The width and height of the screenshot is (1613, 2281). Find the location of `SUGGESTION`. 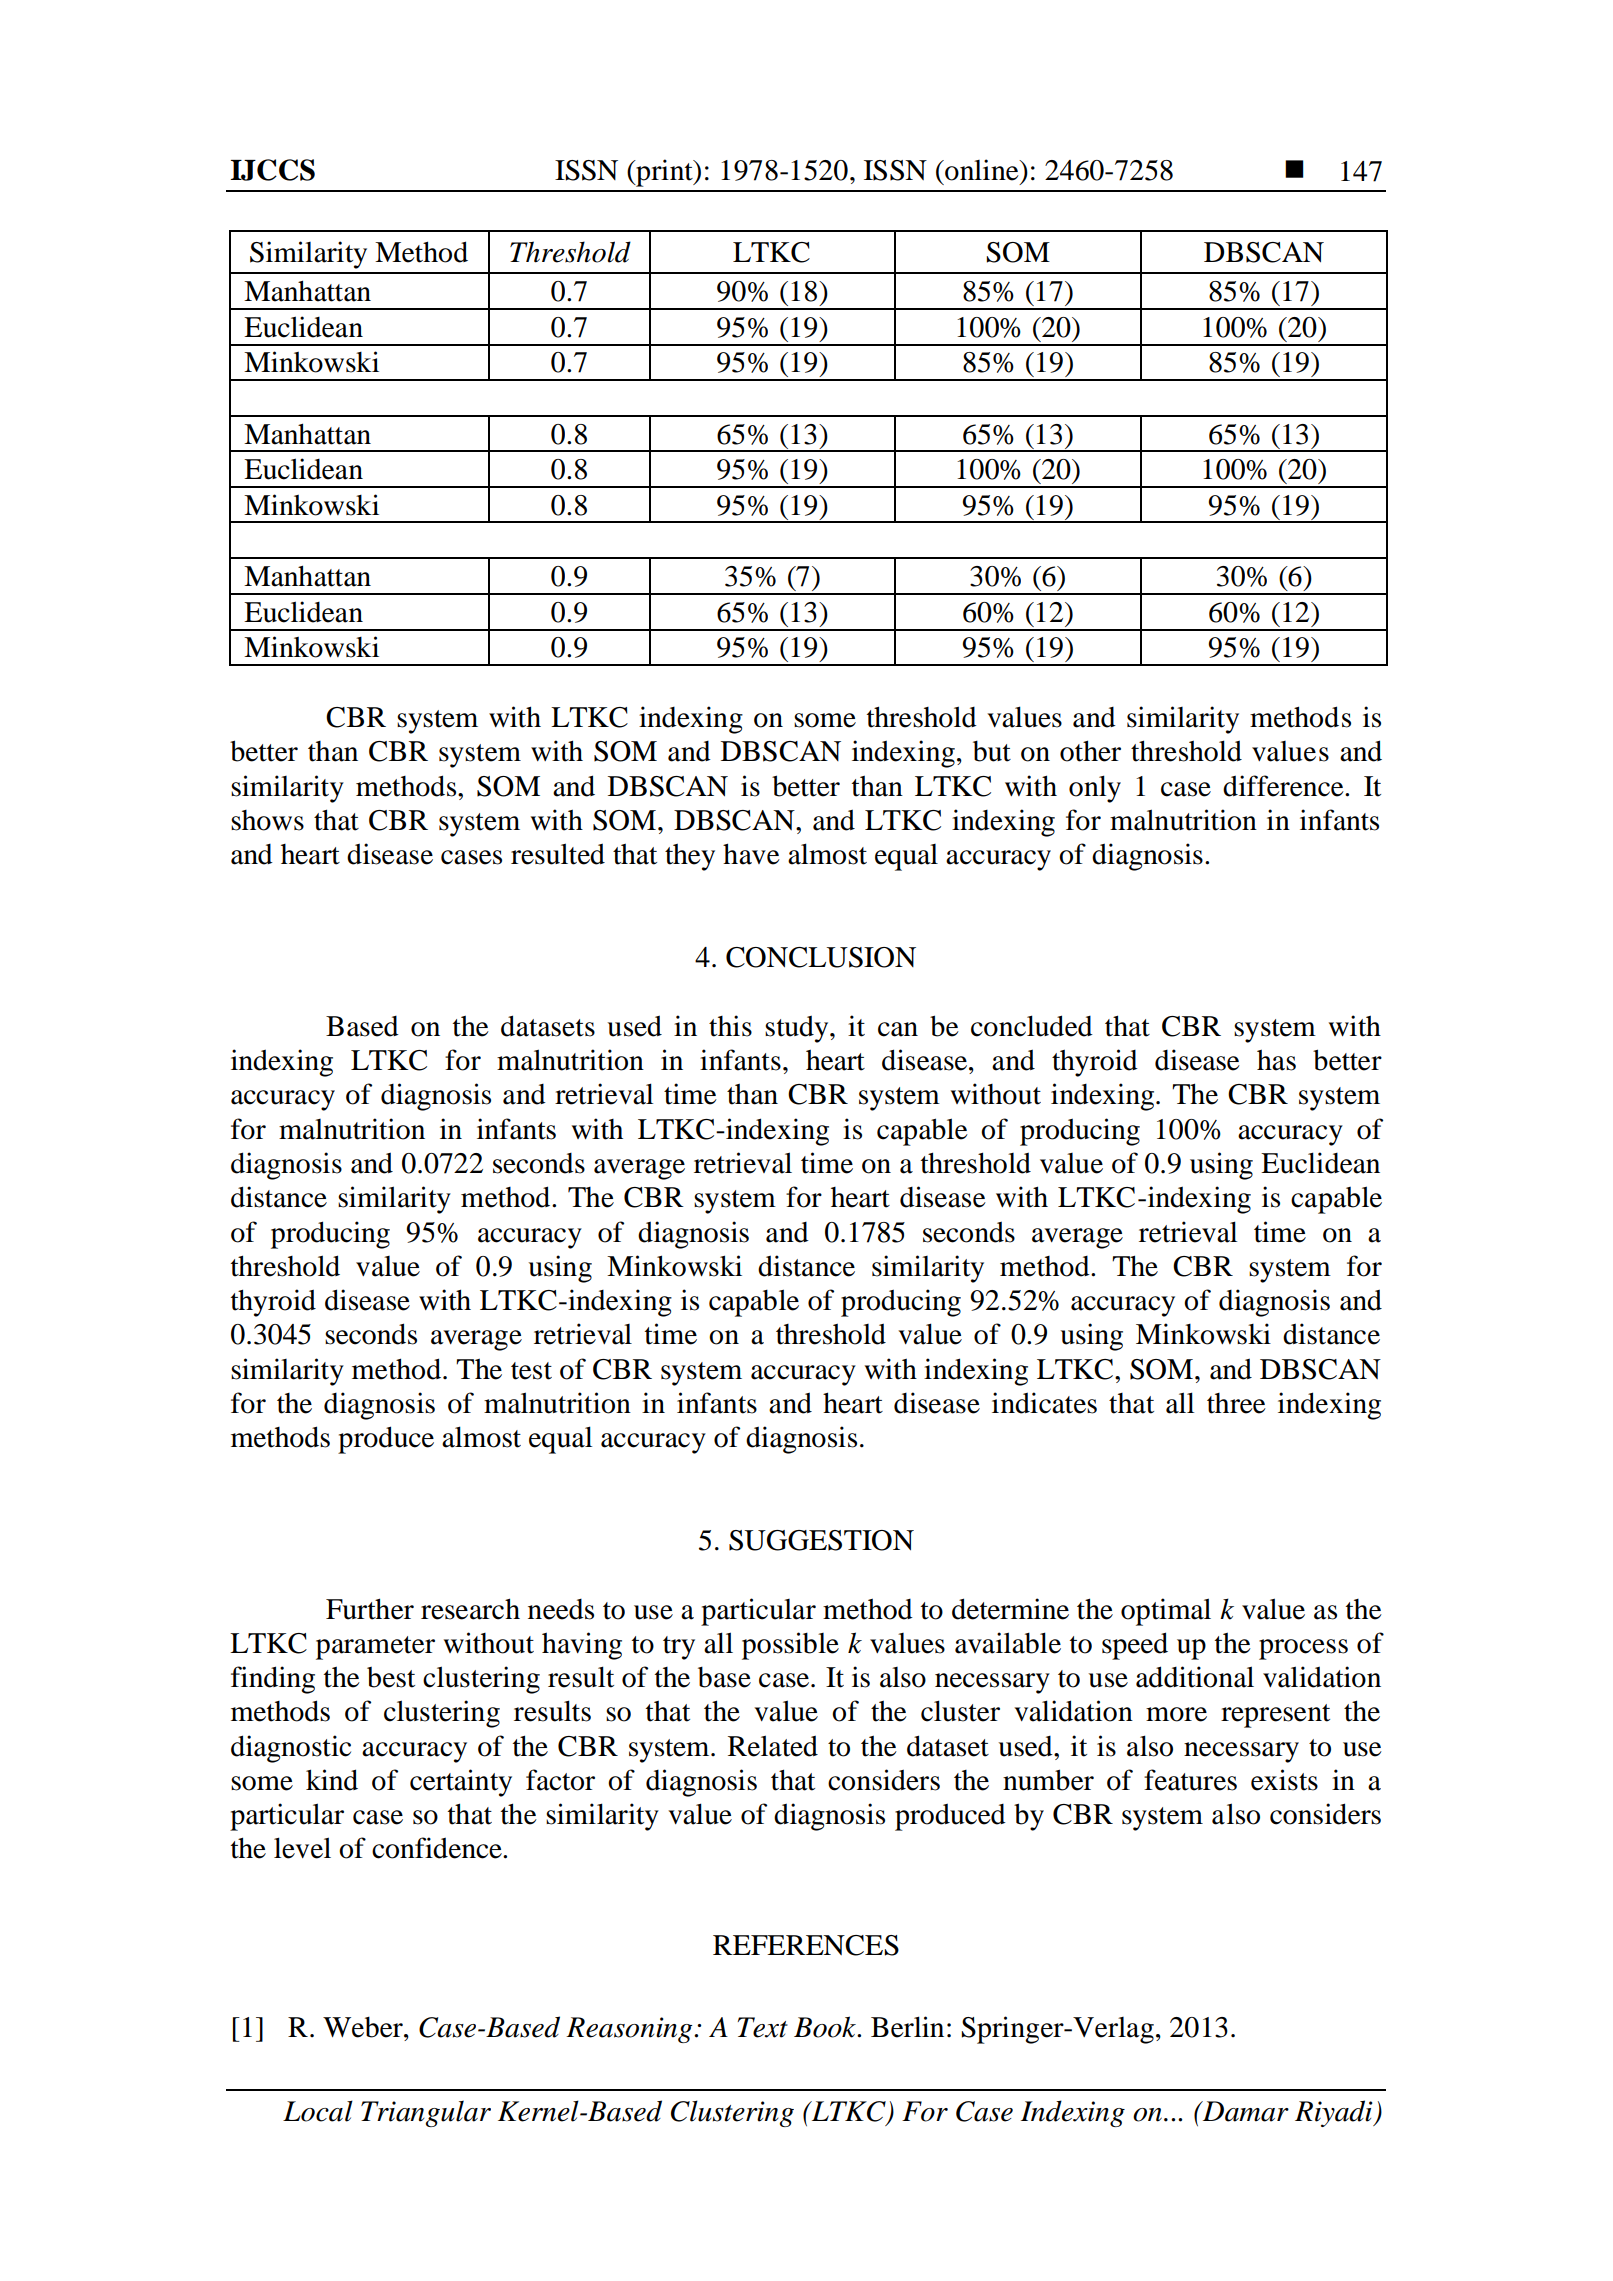

SUGGESTION is located at coordinates (821, 1540).
